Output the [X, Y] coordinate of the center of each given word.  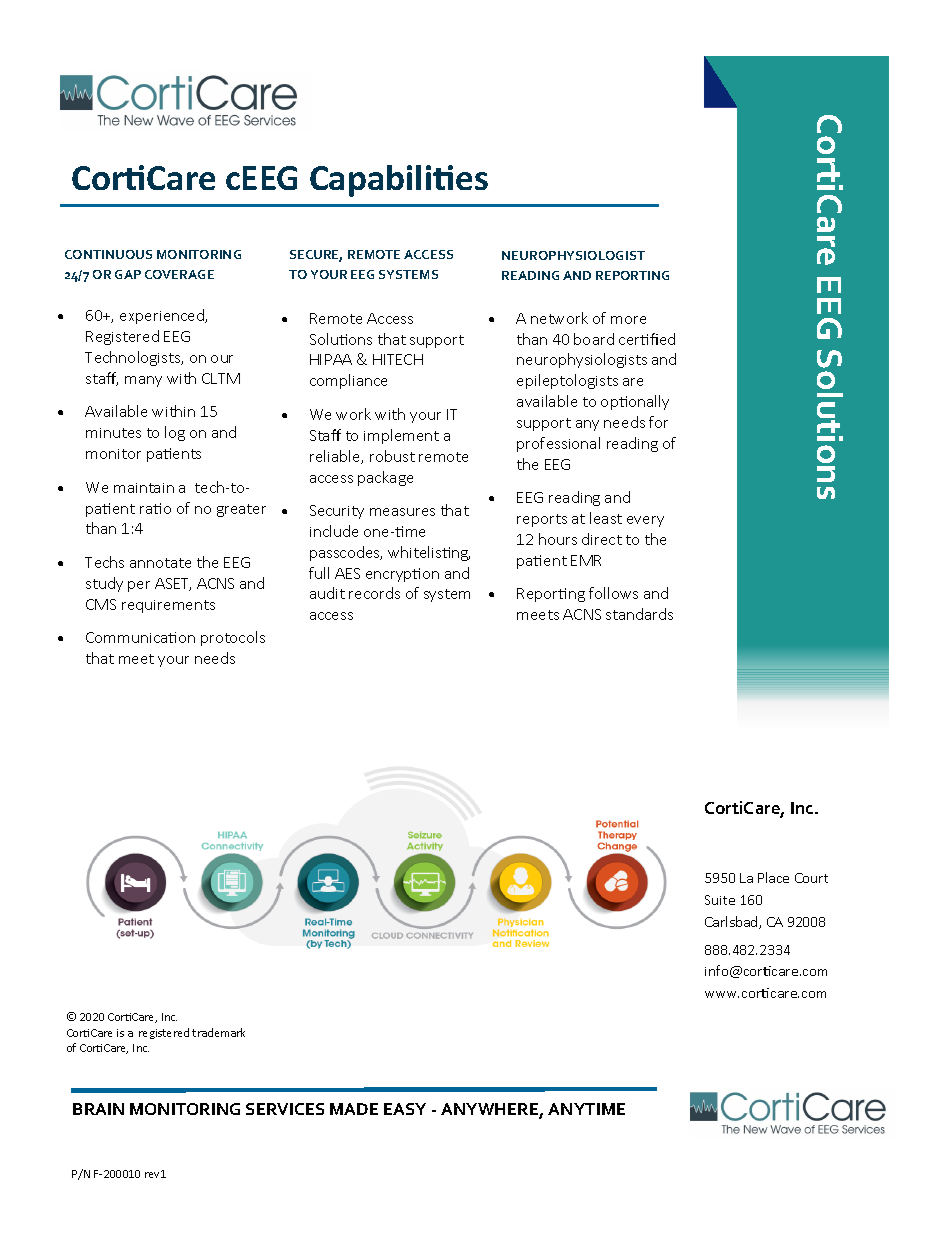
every [645, 521]
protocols [233, 638]
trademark [218, 1032]
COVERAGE [179, 274]
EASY [405, 1109]
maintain [144, 488]
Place [773, 877]
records [374, 593]
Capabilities [399, 181]
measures [402, 512]
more [628, 320]
